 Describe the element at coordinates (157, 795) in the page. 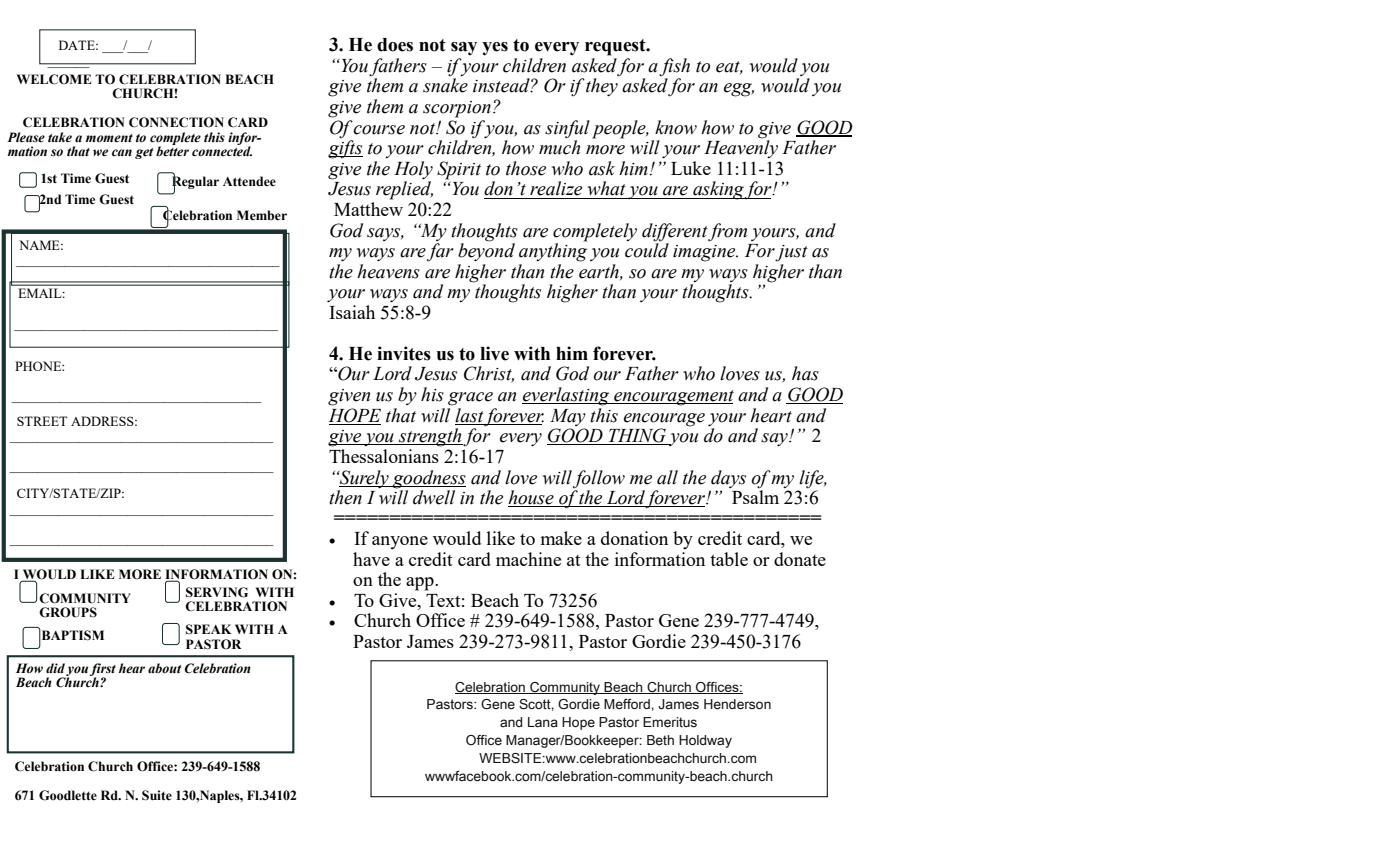

I see `Suite` at that location.
